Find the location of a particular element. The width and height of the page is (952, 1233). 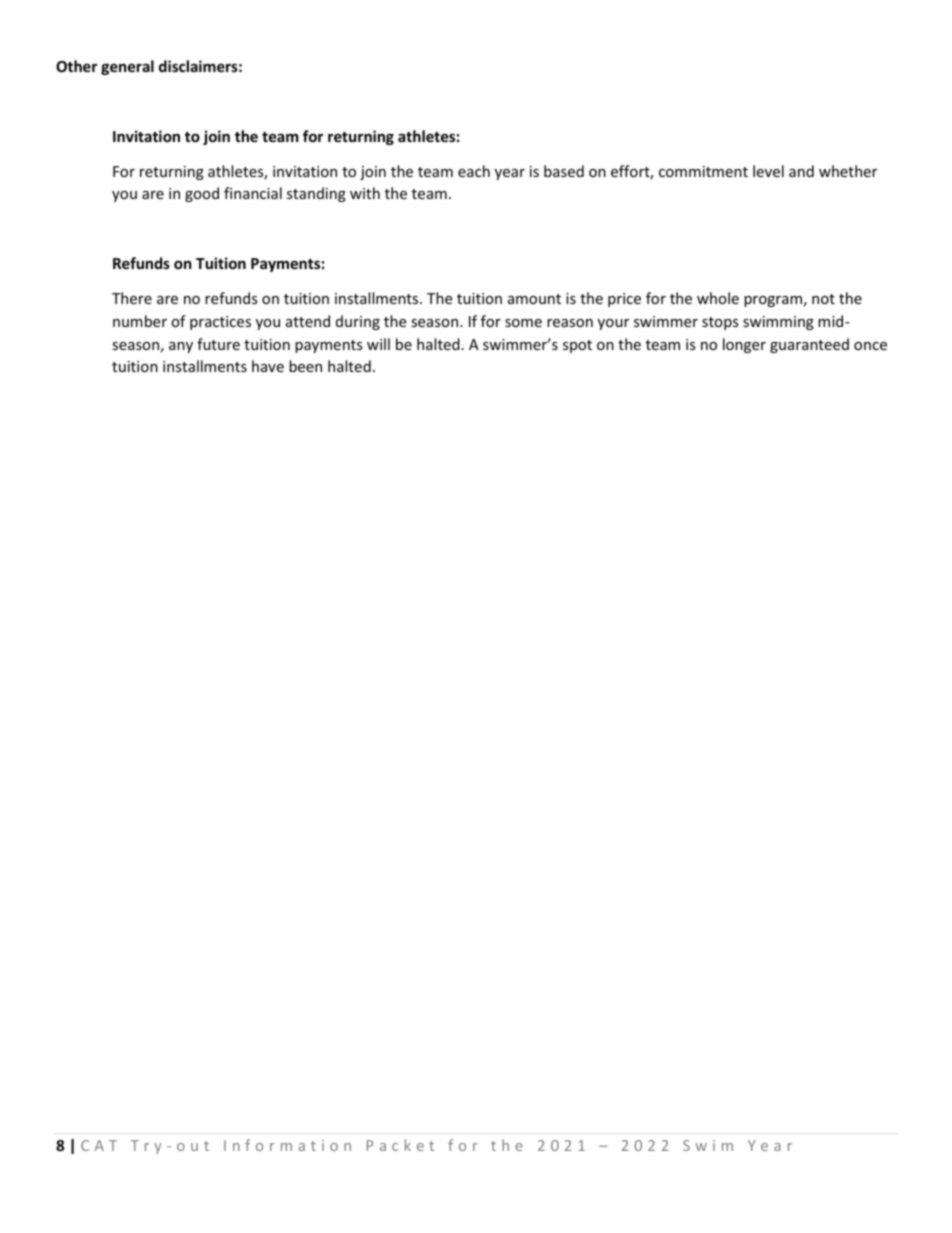

level is located at coordinates (768, 171).
